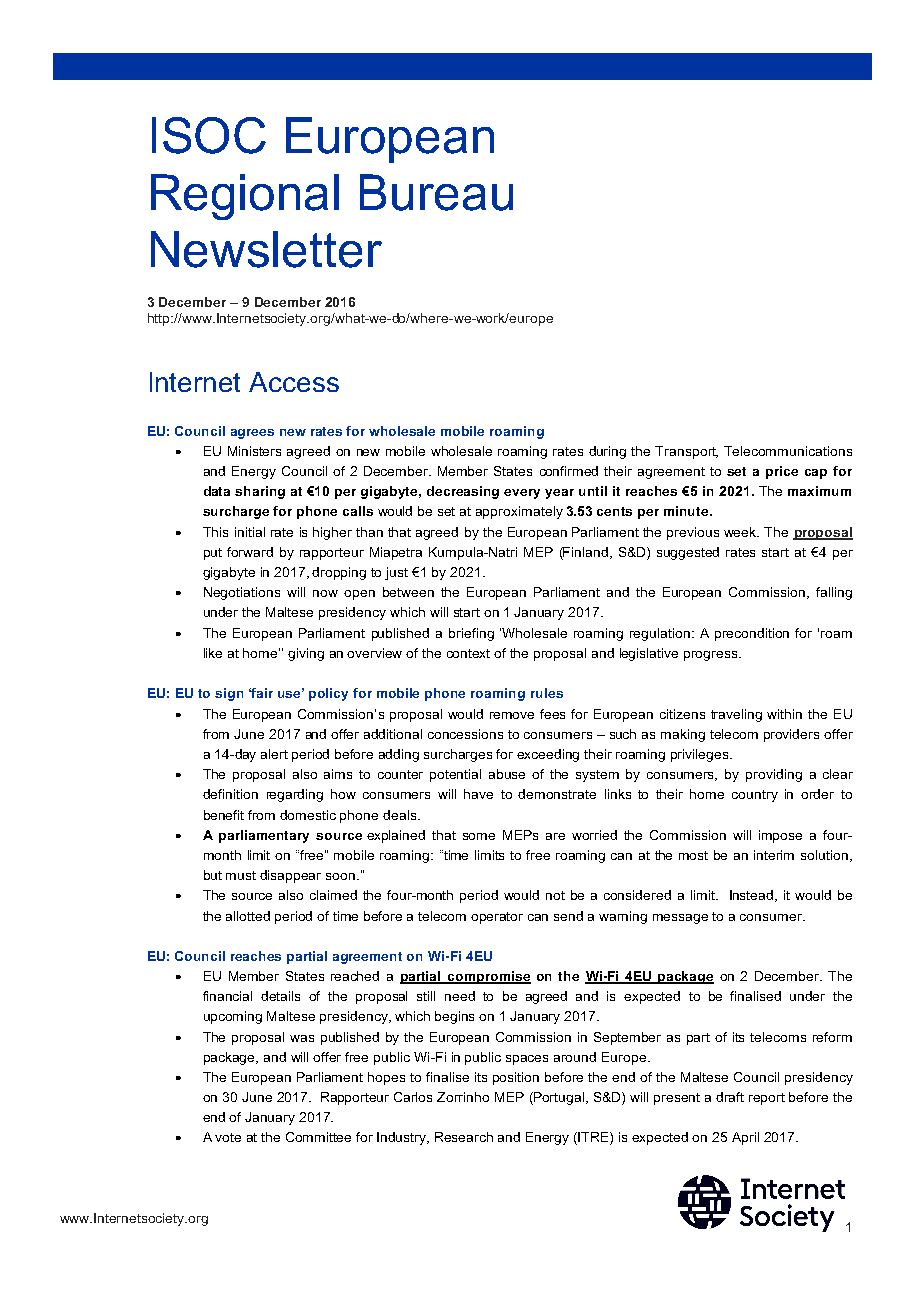  Describe the element at coordinates (686, 452) in the screenshot. I see `Transport` at that location.
